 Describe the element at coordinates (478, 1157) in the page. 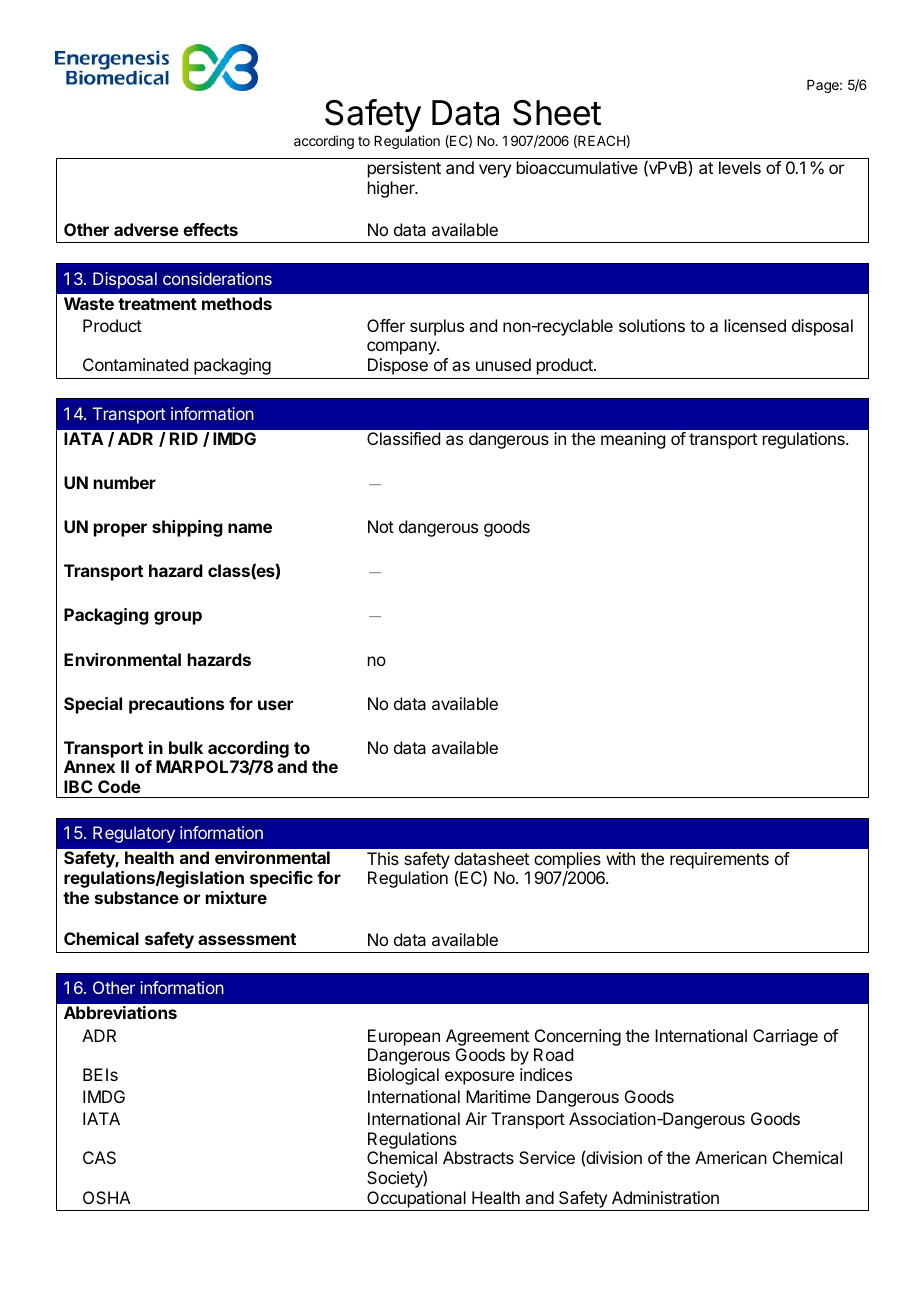

I see `Abstracts` at that location.
